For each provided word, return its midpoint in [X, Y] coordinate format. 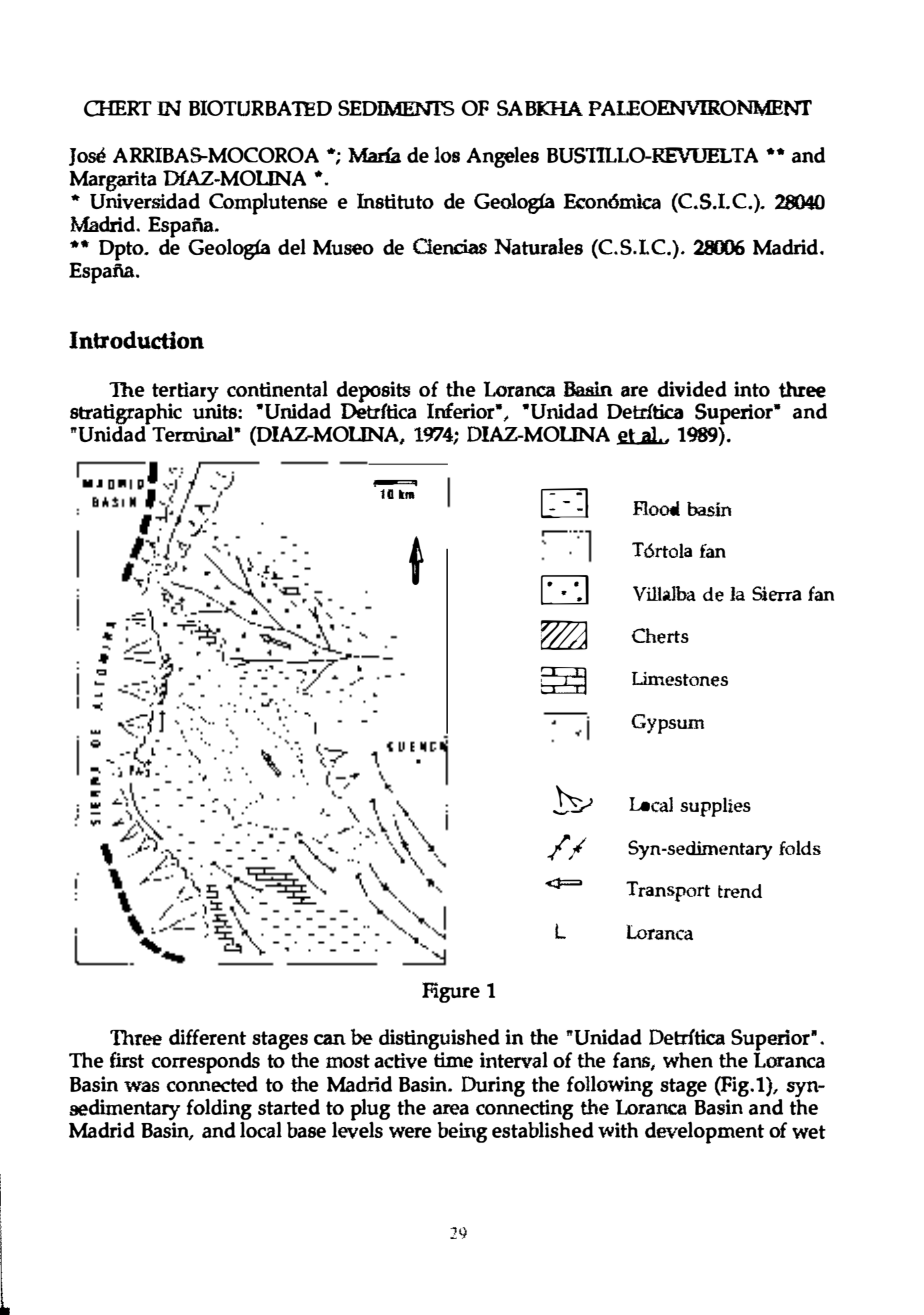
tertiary [186, 393]
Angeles [502, 157]
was [141, 1086]
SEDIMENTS [396, 108]
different [207, 1037]
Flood [656, 508]
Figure [451, 992]
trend [740, 891]
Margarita [113, 182]
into [752, 389]
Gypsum [667, 724]
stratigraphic [126, 415]
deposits [373, 393]
